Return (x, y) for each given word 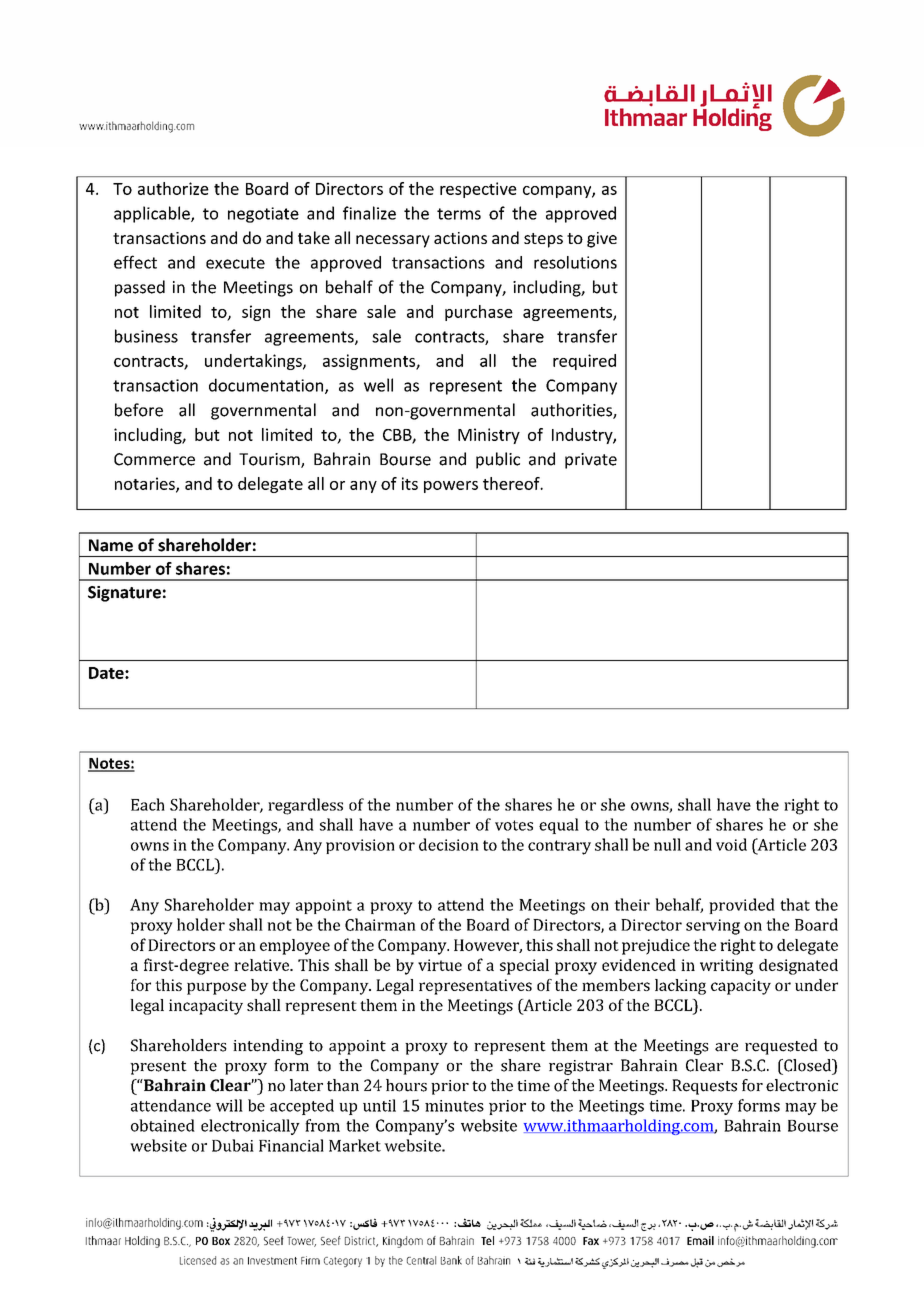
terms (459, 214)
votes (514, 825)
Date (107, 673)
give (602, 240)
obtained (163, 1125)
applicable (153, 214)
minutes (454, 1106)
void (731, 844)
